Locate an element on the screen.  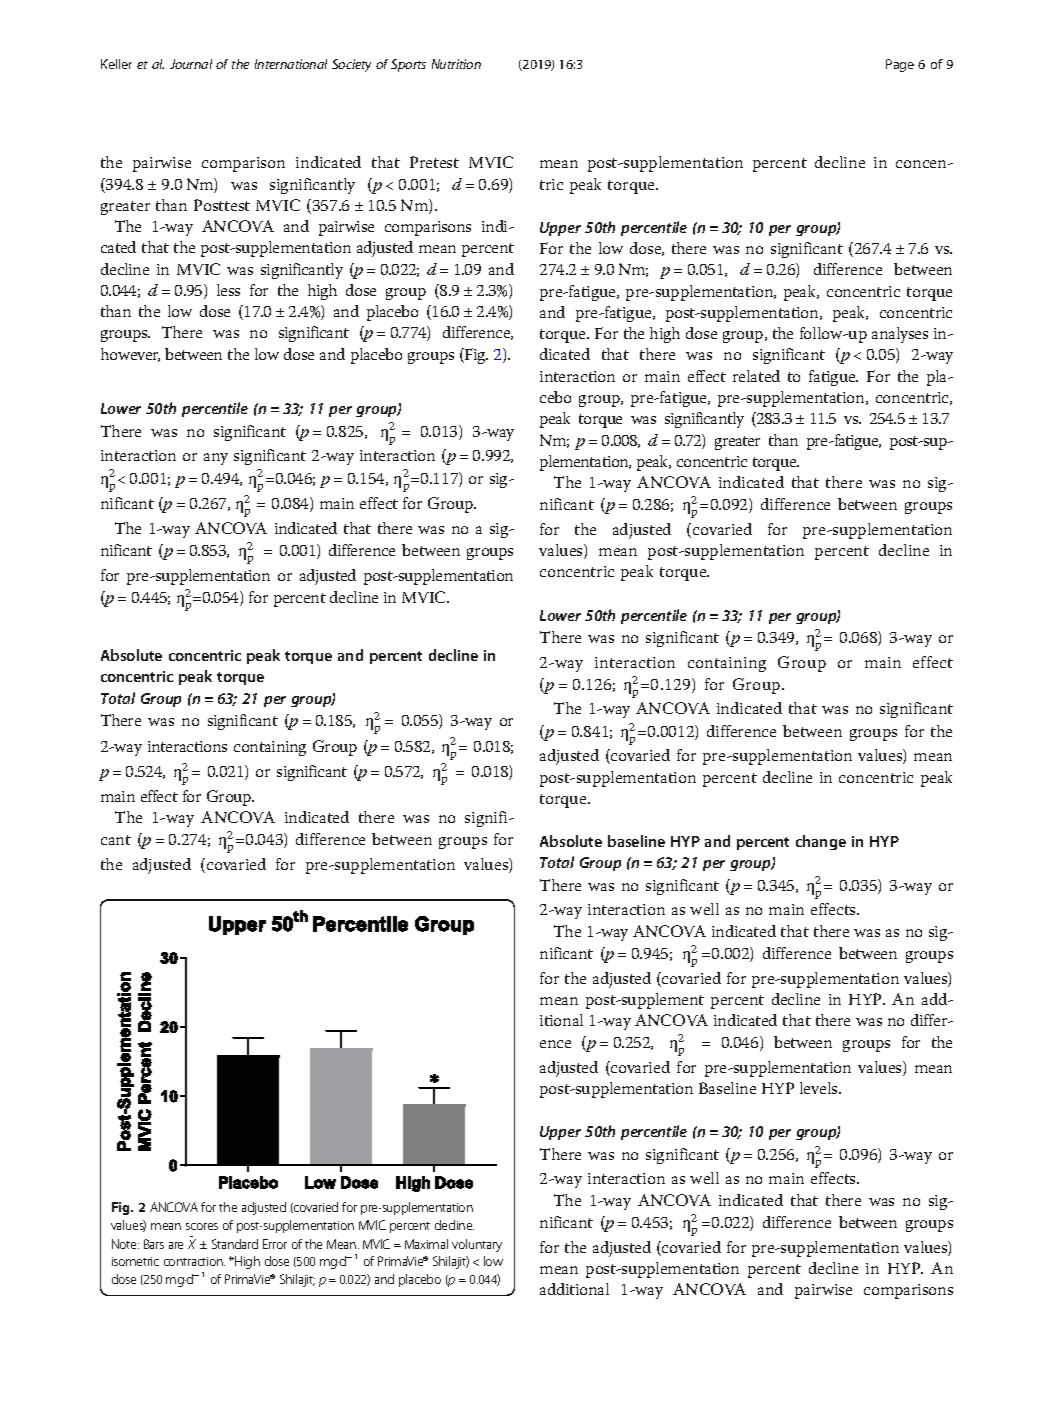
Standard is located at coordinates (235, 1244).
